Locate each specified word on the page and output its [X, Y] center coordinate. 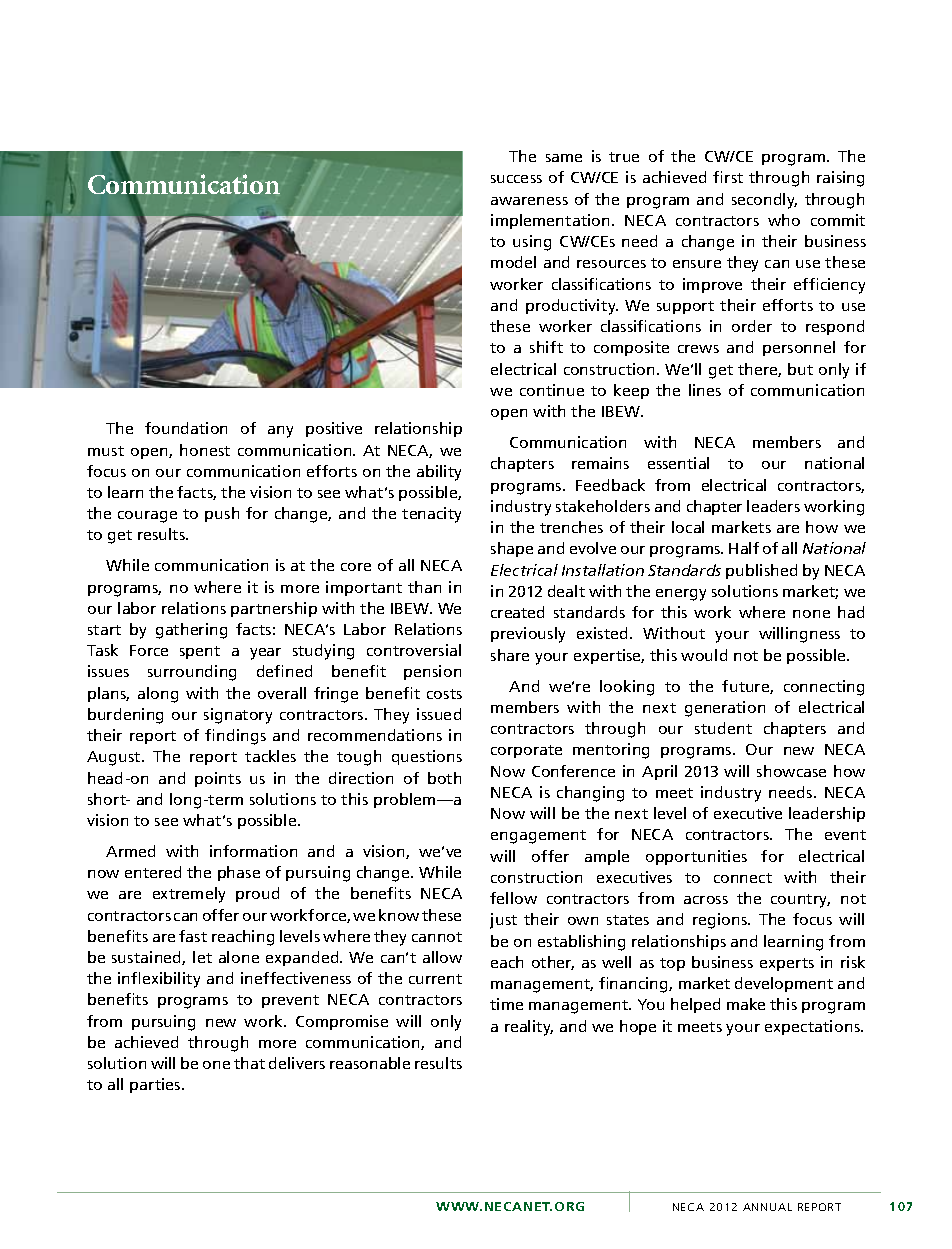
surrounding [192, 673]
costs [444, 694]
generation [725, 709]
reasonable [370, 1063]
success [516, 179]
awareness [529, 201]
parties [156, 1085]
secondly [764, 201]
